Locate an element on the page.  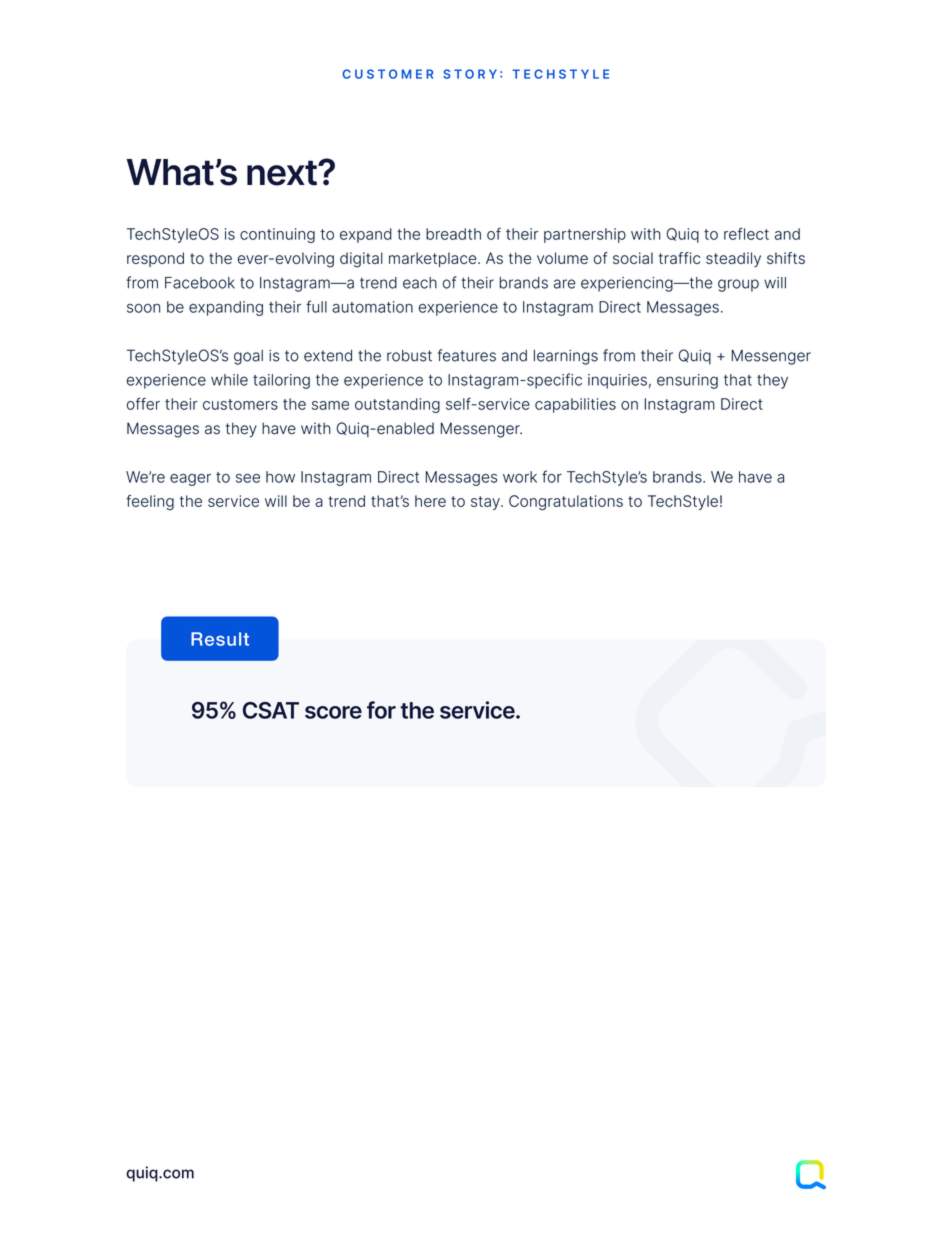
ensuring is located at coordinates (687, 381).
